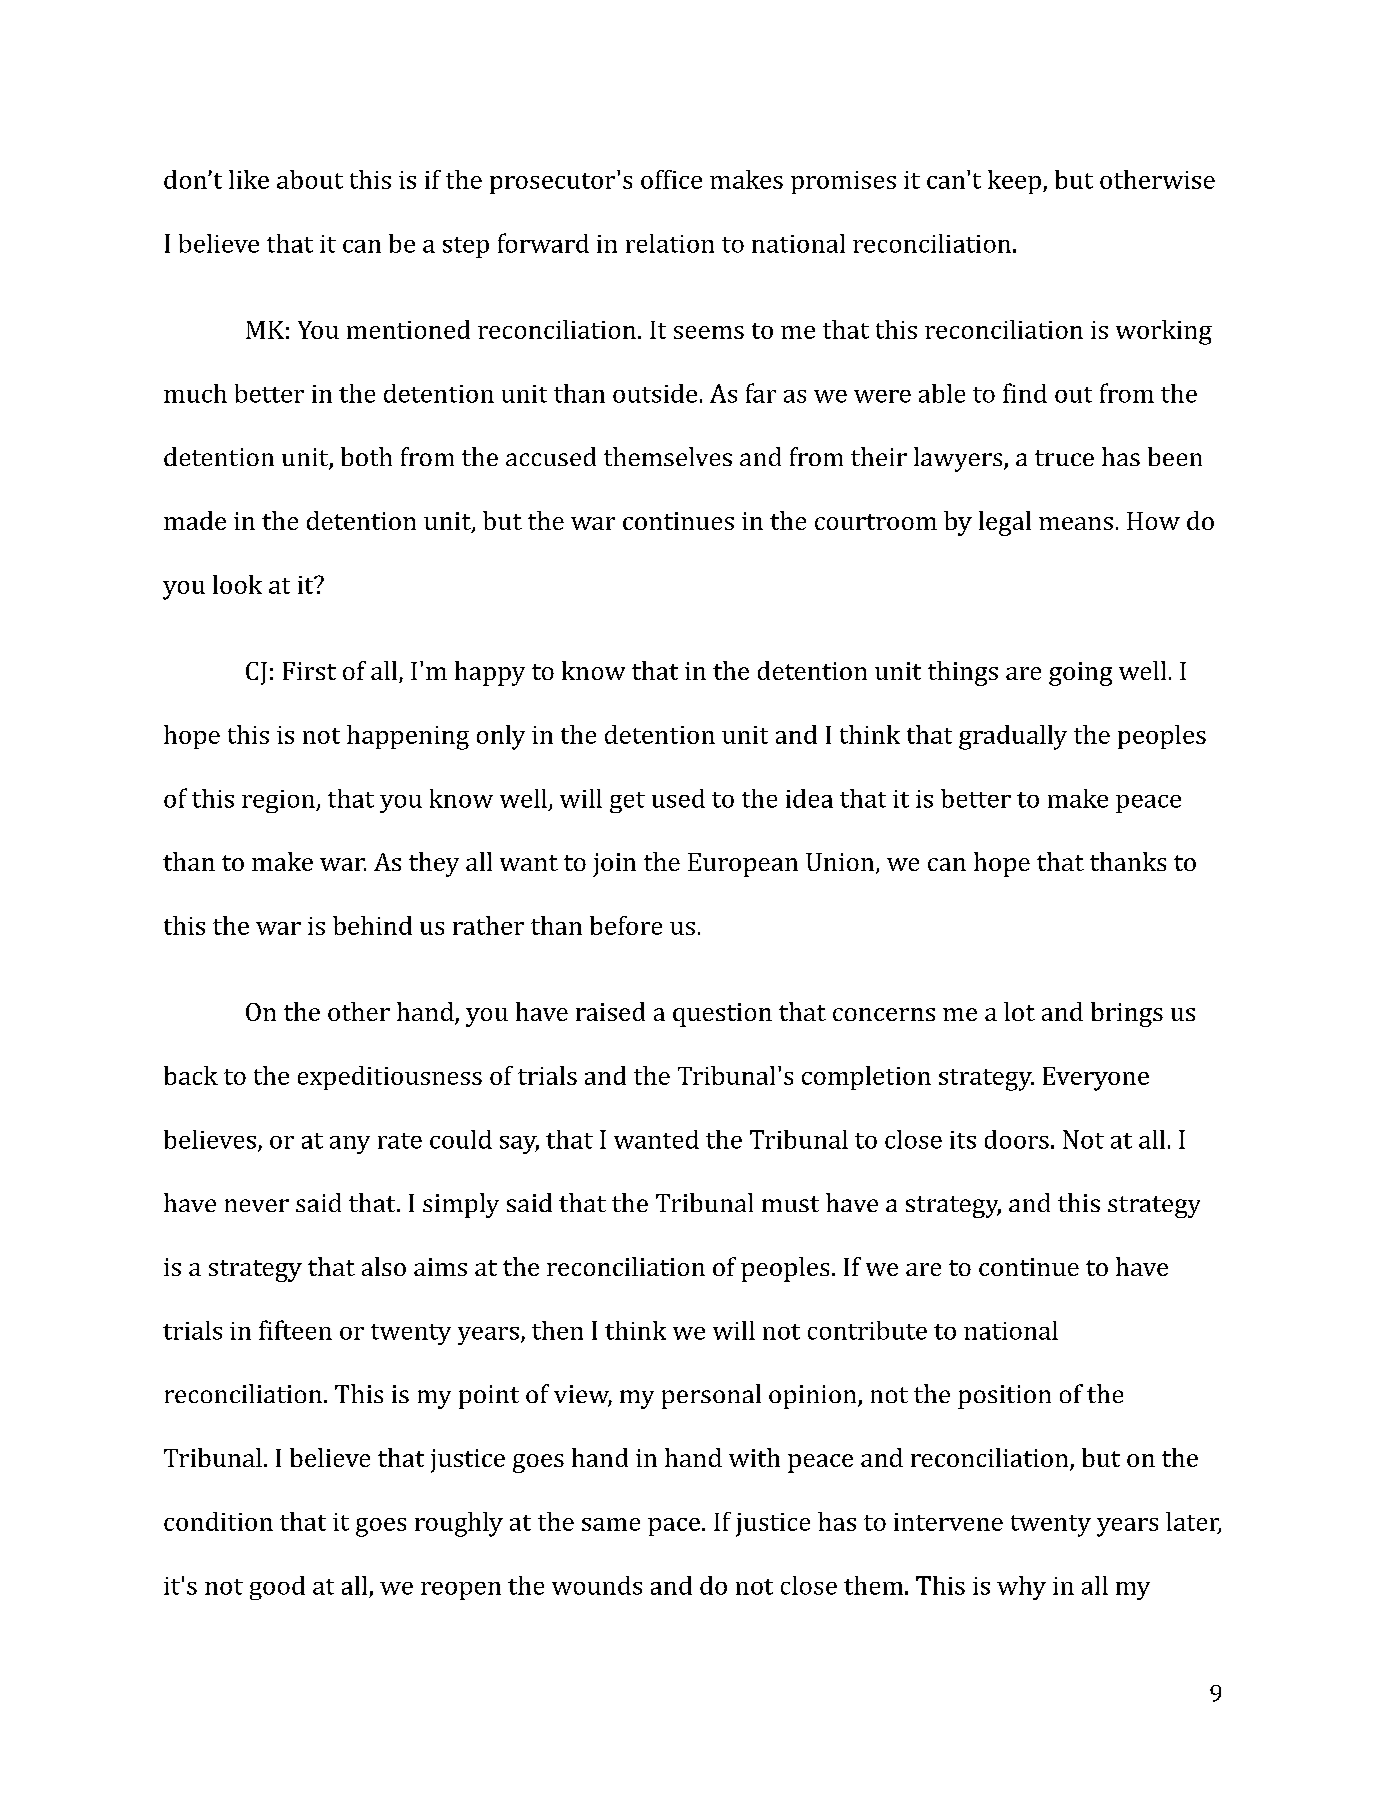 The image size is (1386, 1793). Describe the element at coordinates (277, 1588) in the page. I see `good` at that location.
